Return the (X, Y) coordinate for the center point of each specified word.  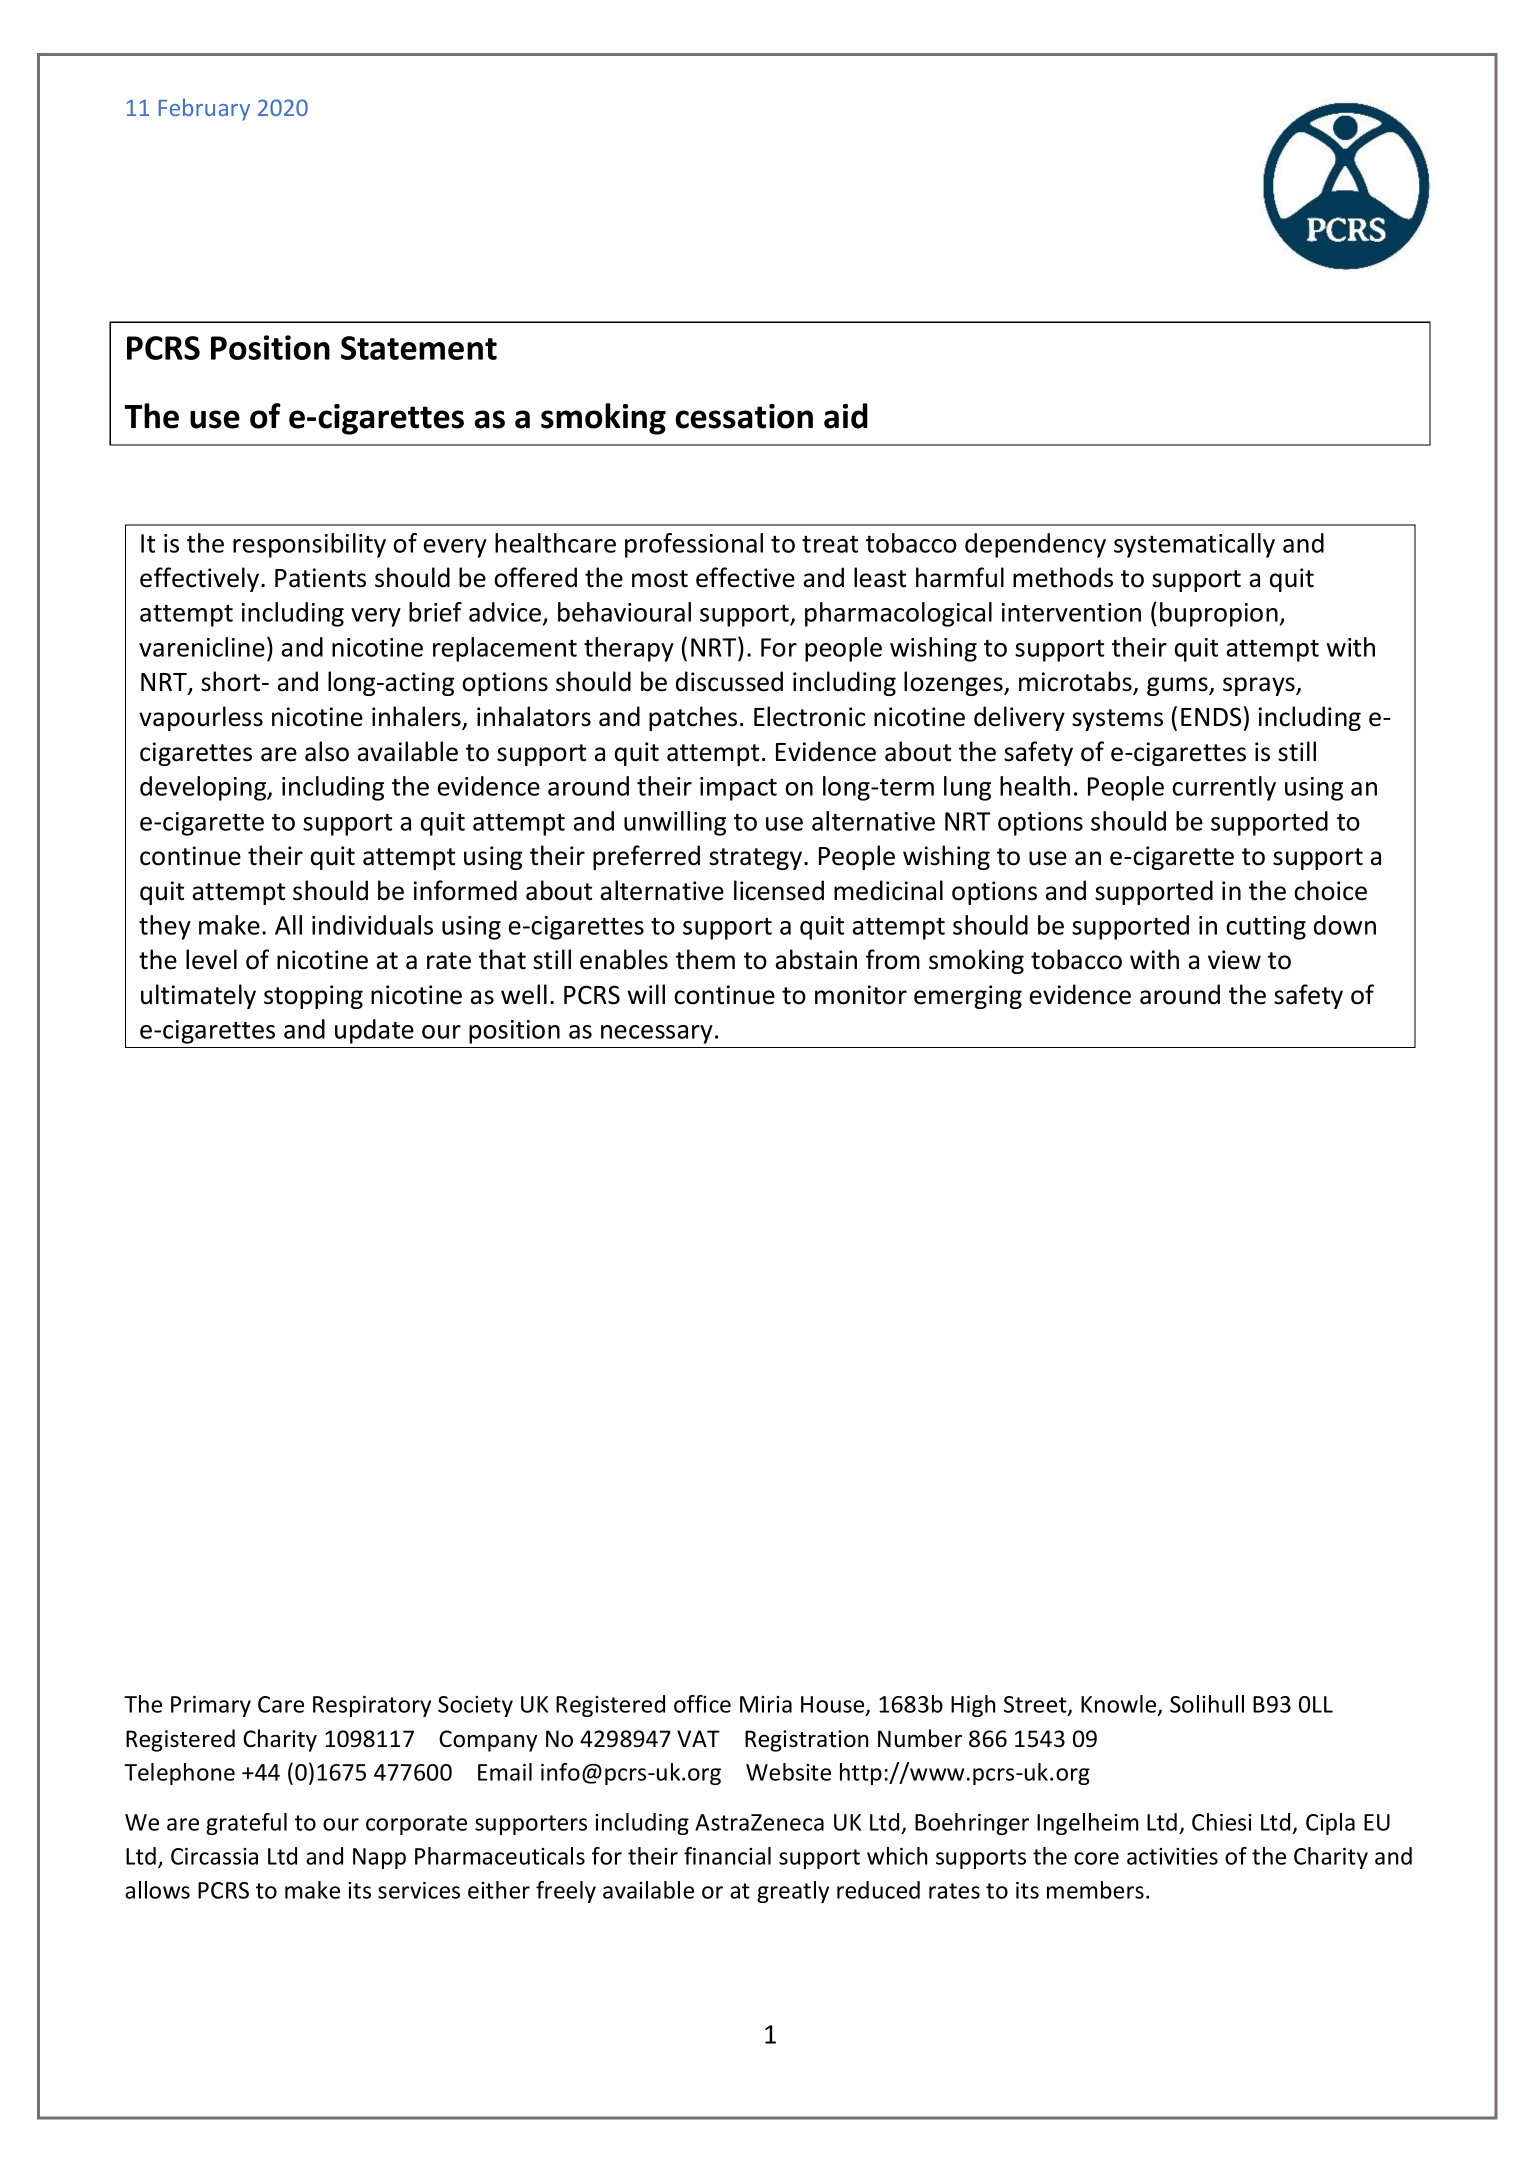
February (204, 109)
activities (1172, 1856)
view (1234, 960)
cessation (744, 416)
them (705, 959)
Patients (320, 578)
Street (1036, 1706)
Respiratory (372, 1706)
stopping (313, 997)
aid (846, 416)
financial (727, 1856)
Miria (766, 1704)
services (419, 1890)
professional (694, 545)
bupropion (1219, 614)
